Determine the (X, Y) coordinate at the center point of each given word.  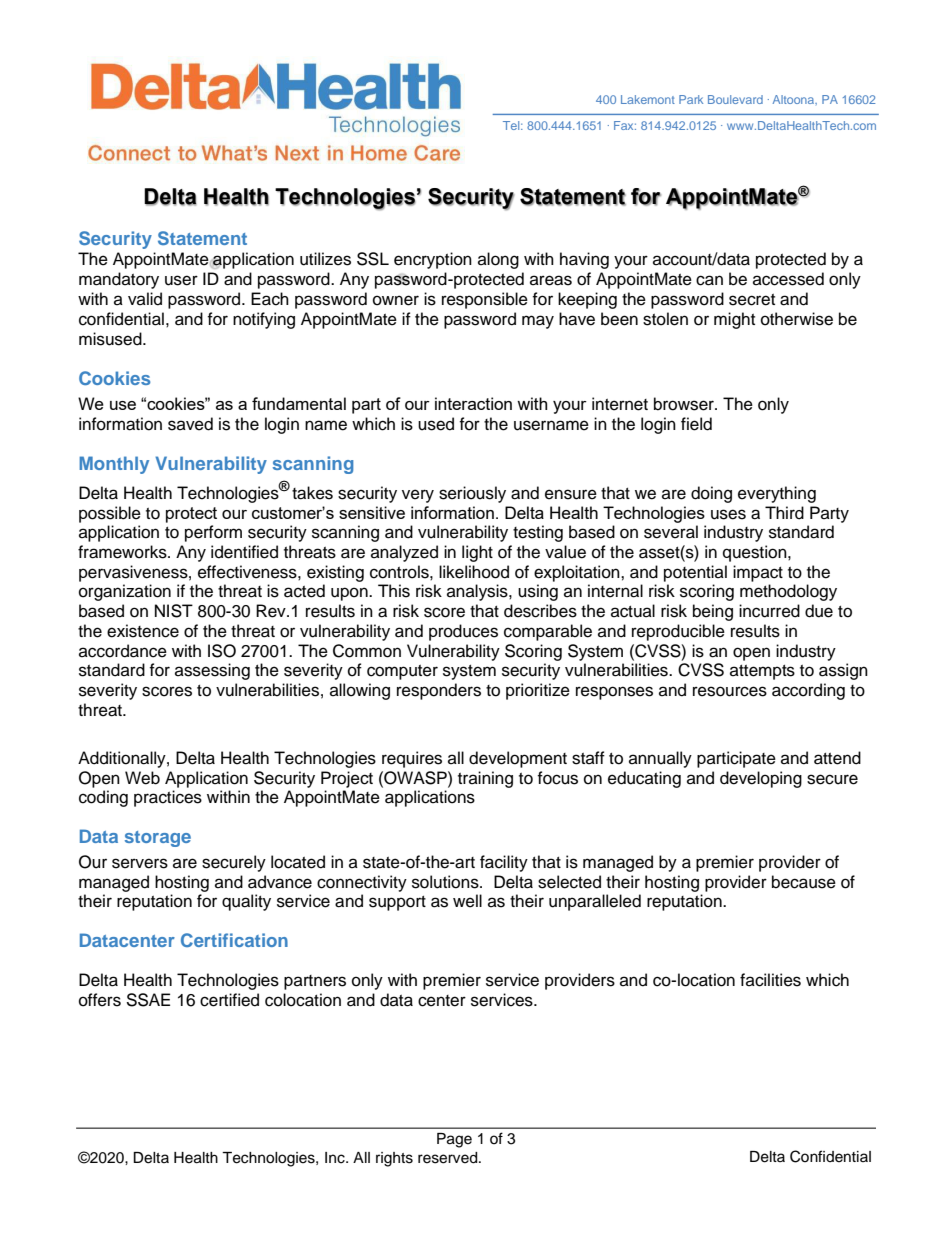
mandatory (119, 280)
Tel (512, 125)
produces (463, 632)
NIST (174, 611)
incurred (769, 611)
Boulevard (735, 99)
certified (229, 1000)
